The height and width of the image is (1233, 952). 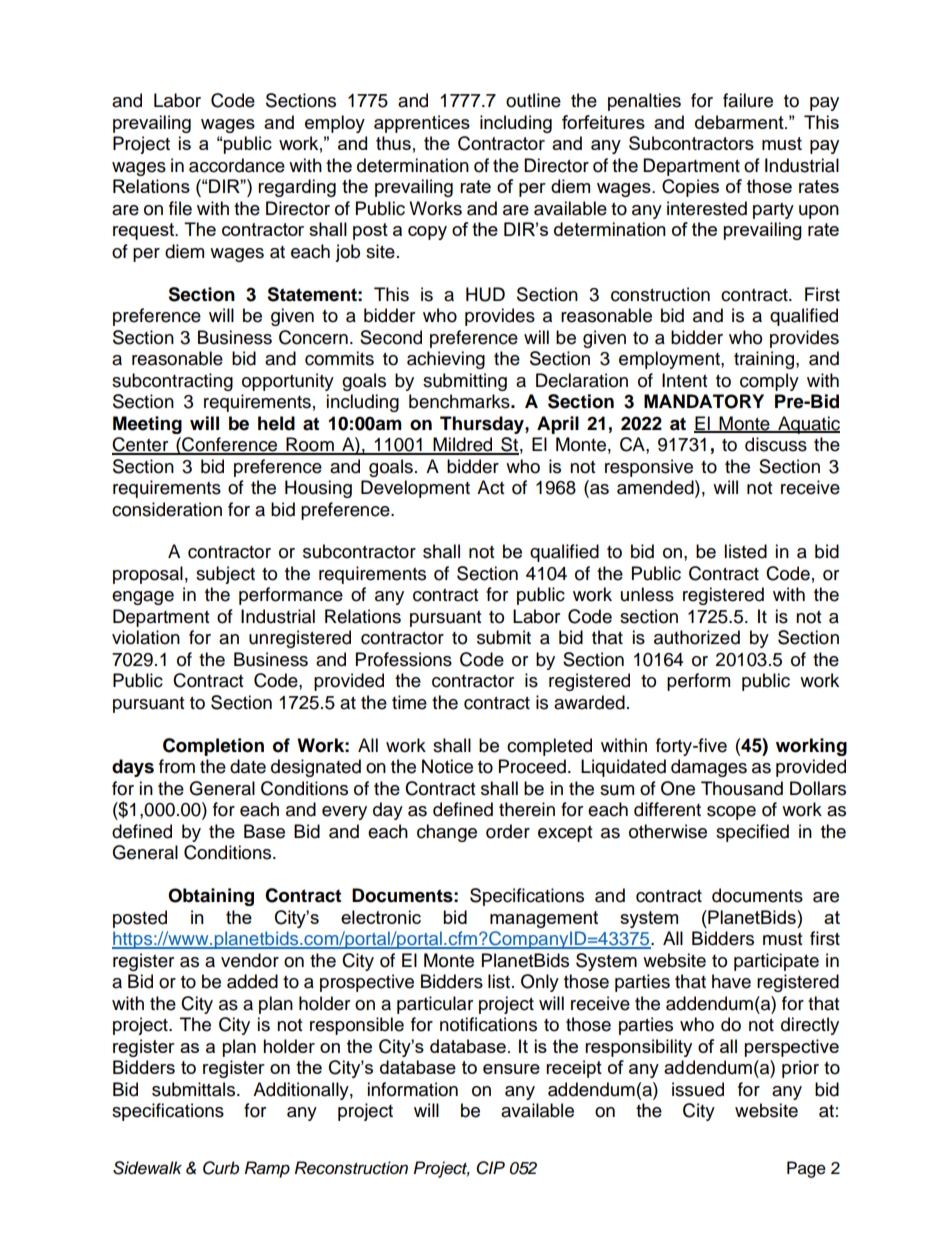 I want to click on Curb, so click(x=221, y=1168).
